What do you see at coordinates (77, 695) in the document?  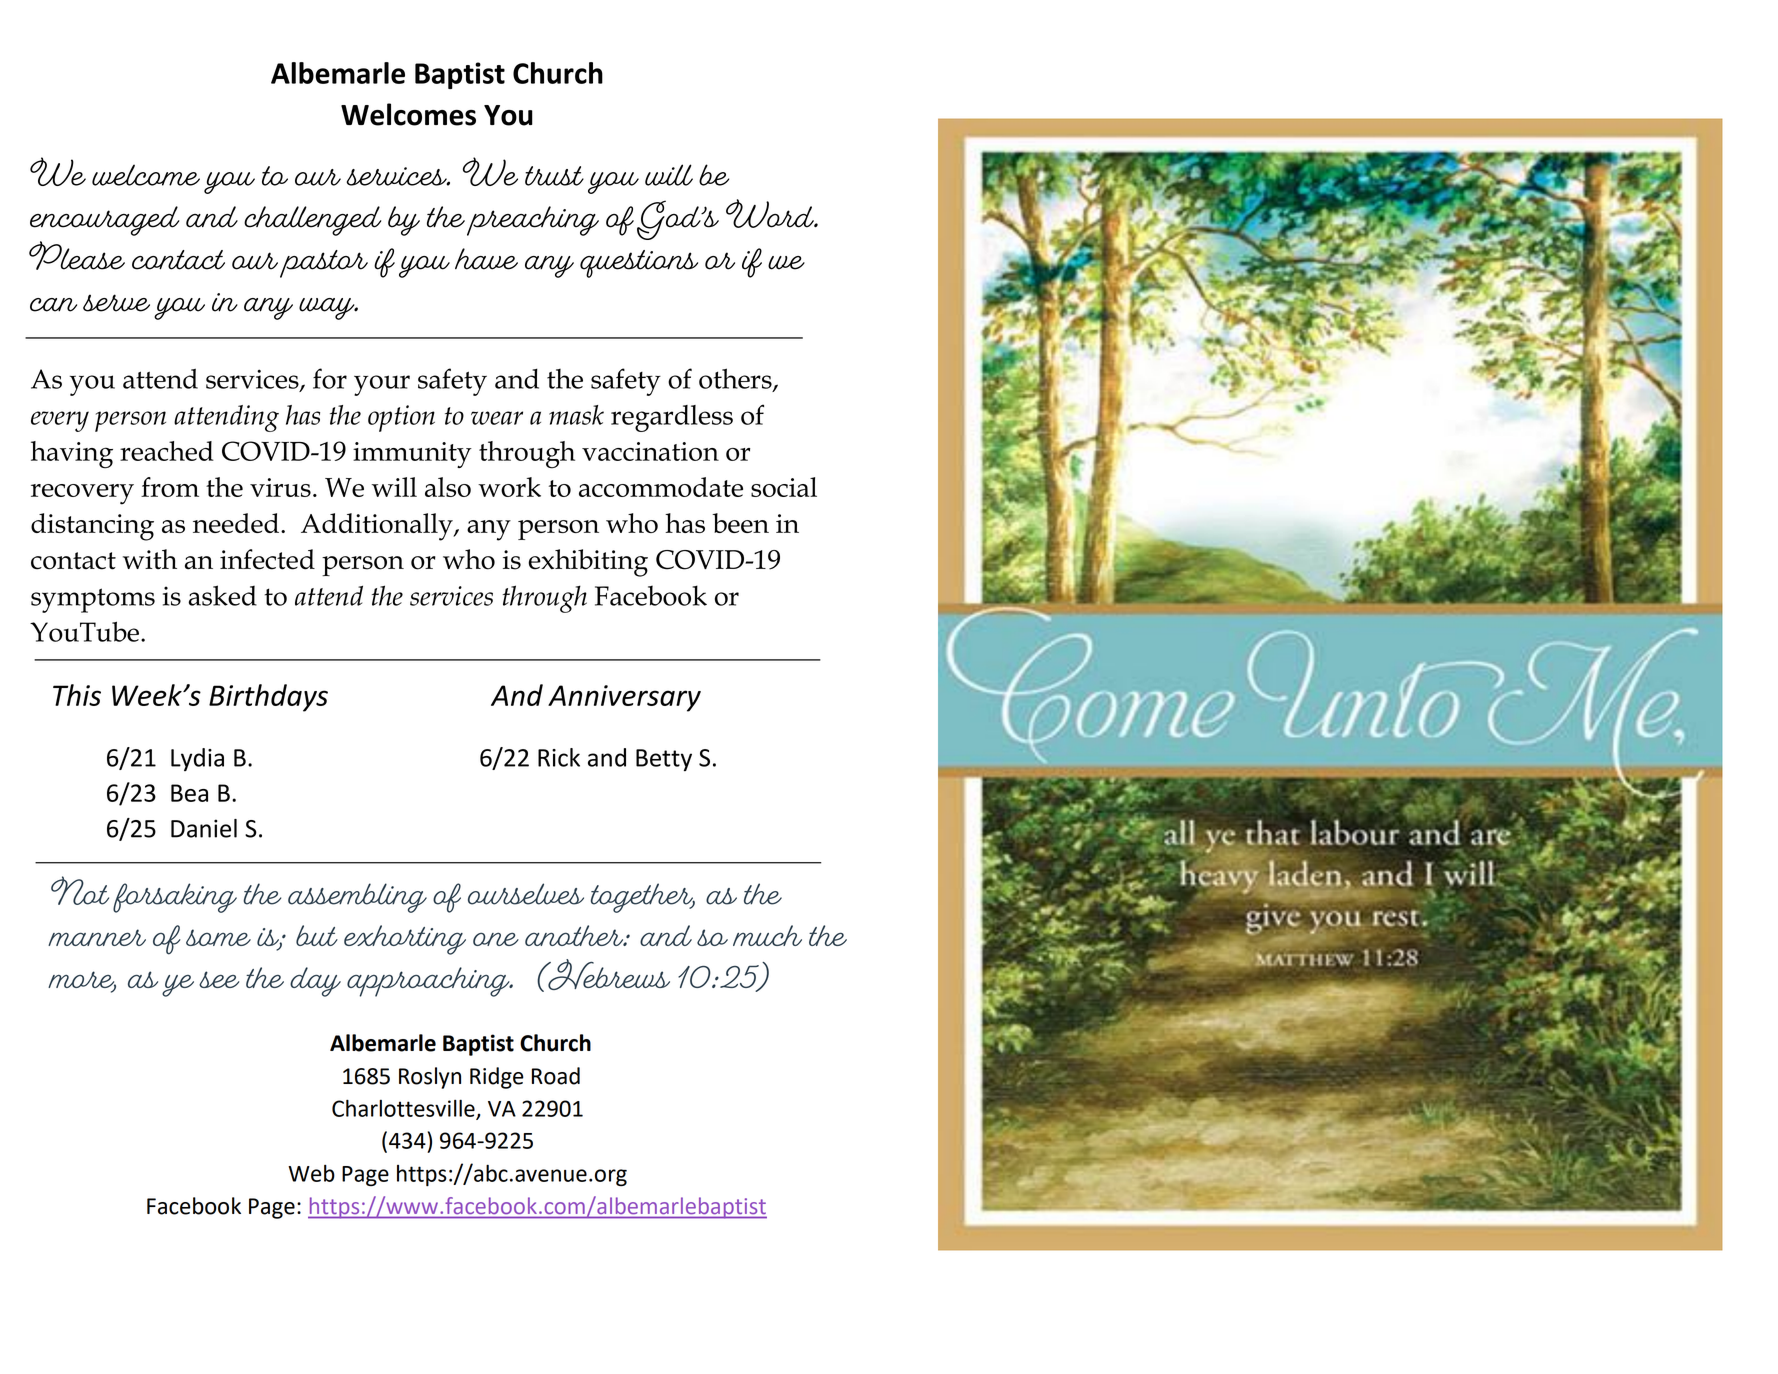 I see `This` at bounding box center [77, 695].
